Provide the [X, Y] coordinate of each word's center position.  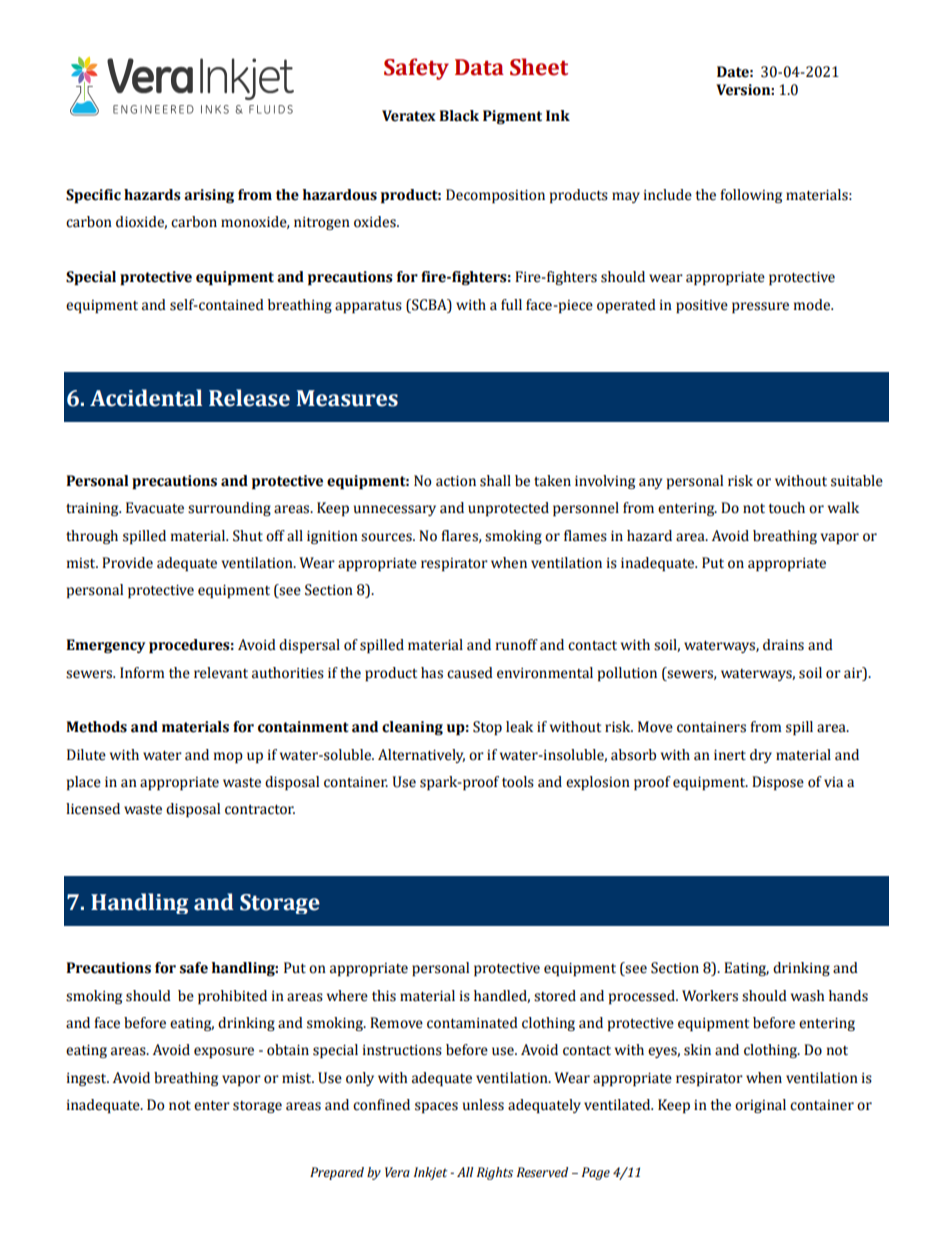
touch [786, 508]
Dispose [778, 783]
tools [518, 782]
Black [459, 116]
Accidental [146, 398]
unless [483, 1105]
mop [228, 757]
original [760, 1106]
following [751, 196]
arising [209, 196]
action [456, 481]
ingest [88, 1079]
